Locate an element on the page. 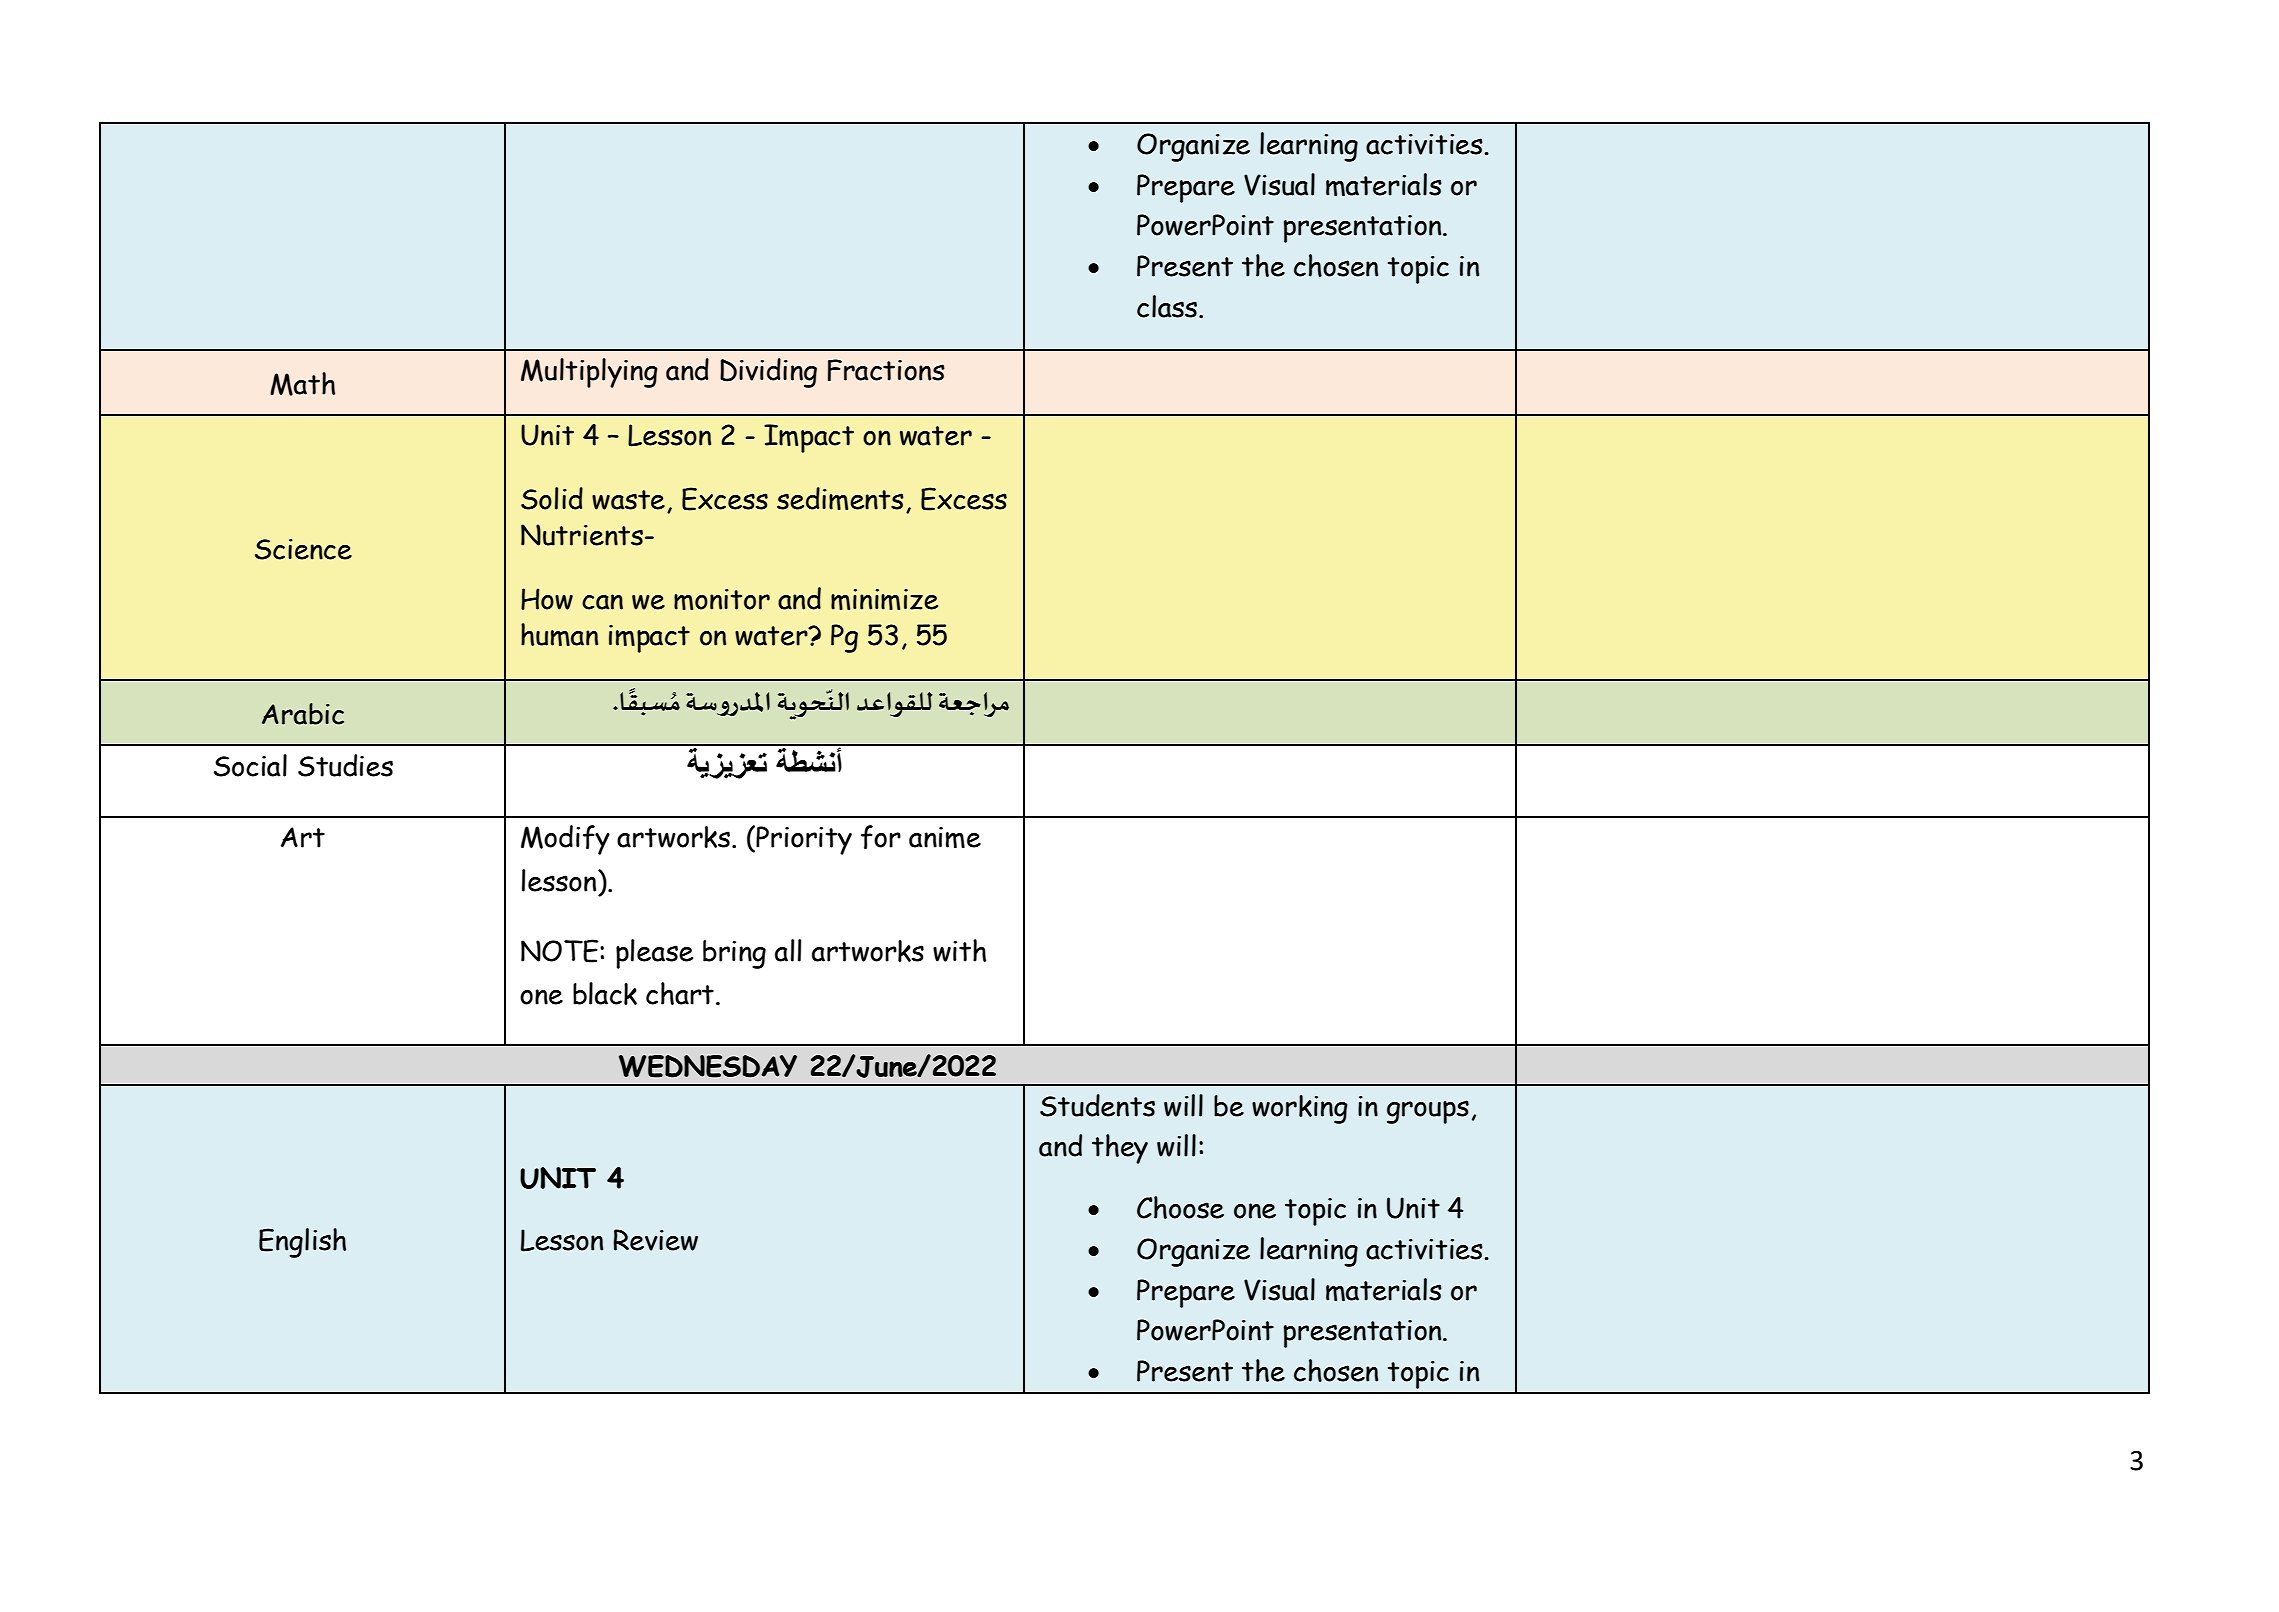 The height and width of the image is (1612, 2279). Choose is located at coordinates (1180, 1207).
